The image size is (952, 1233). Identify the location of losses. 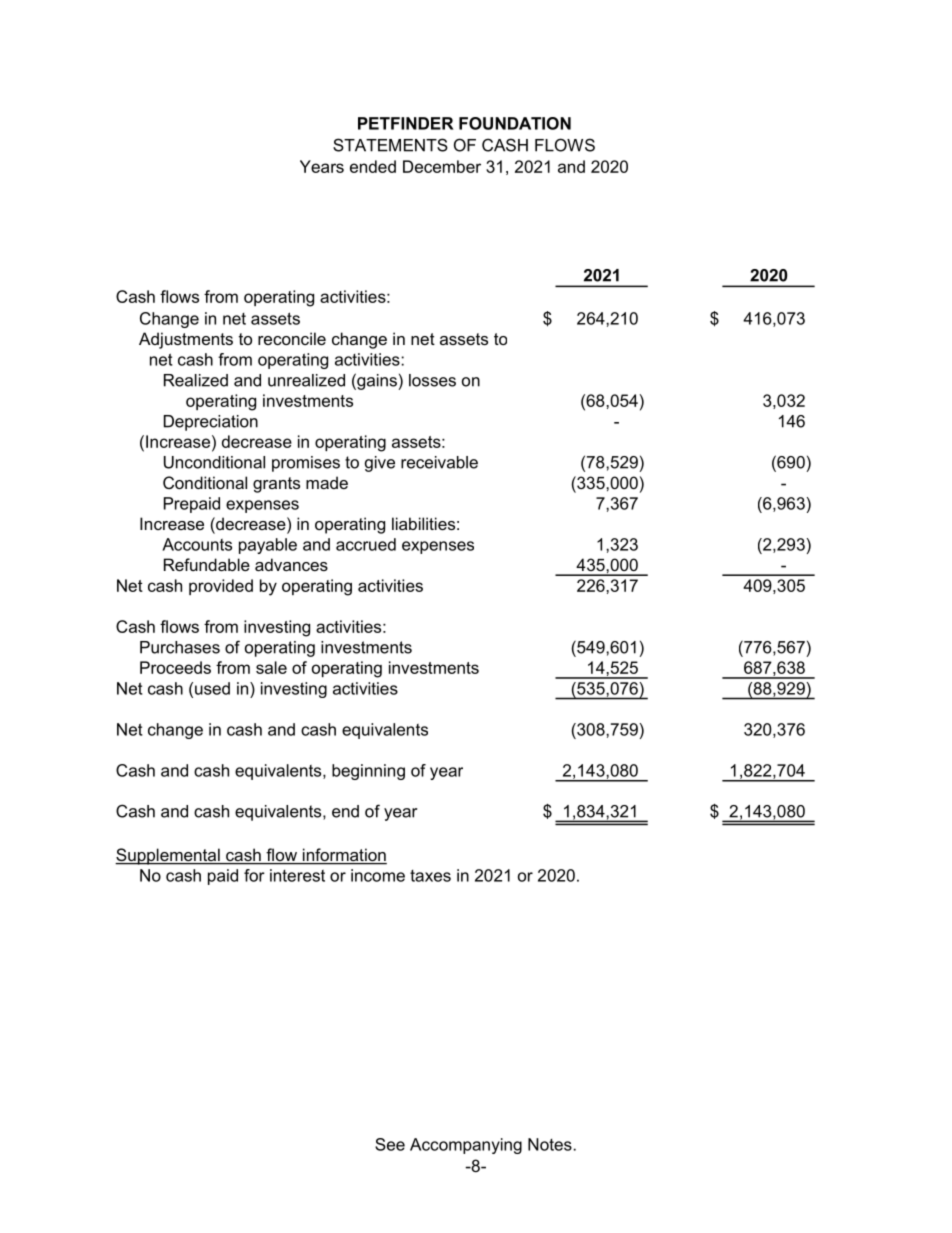
(432, 380).
